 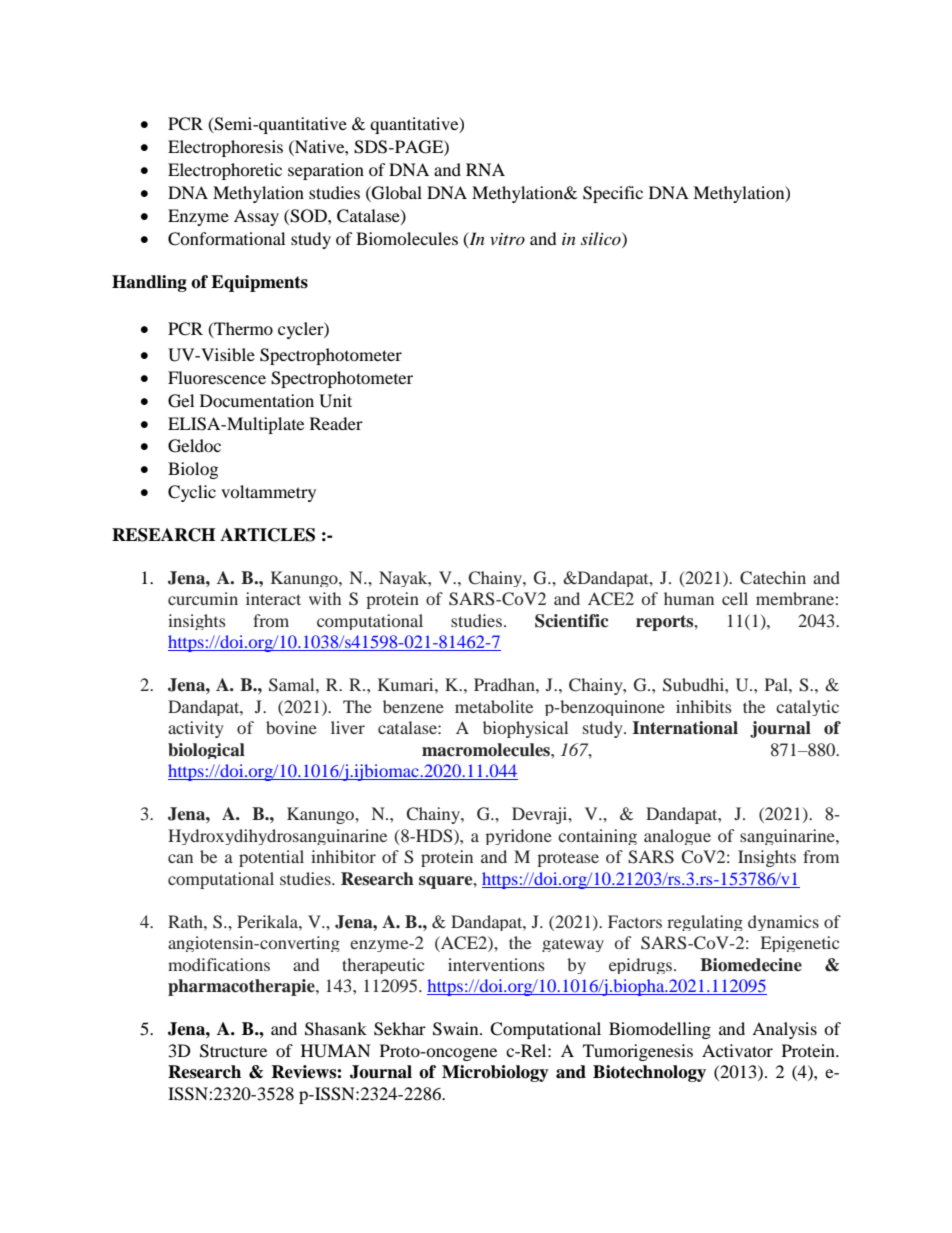 What do you see at coordinates (602, 238) in the screenshot?
I see `silico` at bounding box center [602, 238].
